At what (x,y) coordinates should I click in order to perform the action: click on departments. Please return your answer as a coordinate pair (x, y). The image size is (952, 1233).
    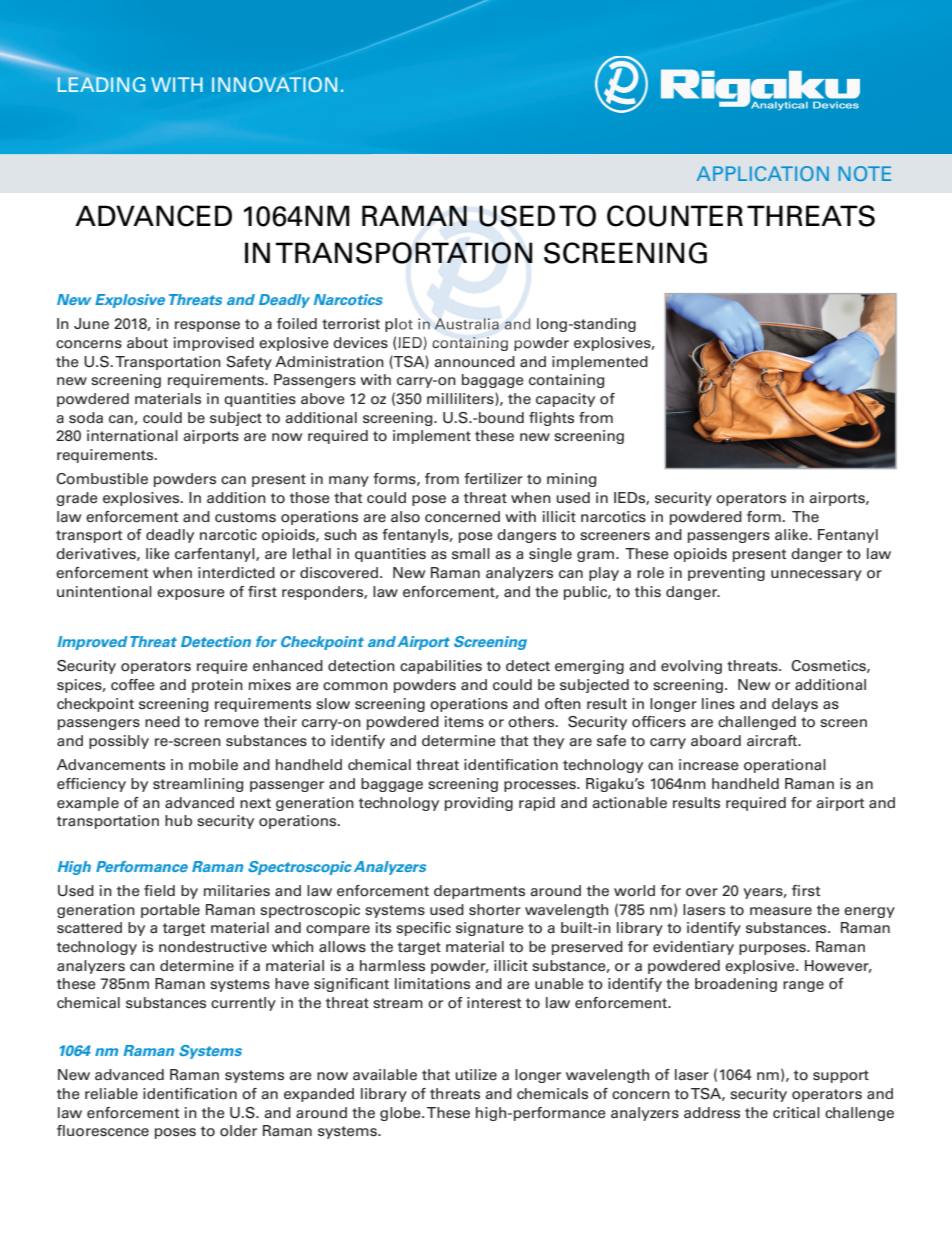
    Looking at the image, I should click on (479, 892).
